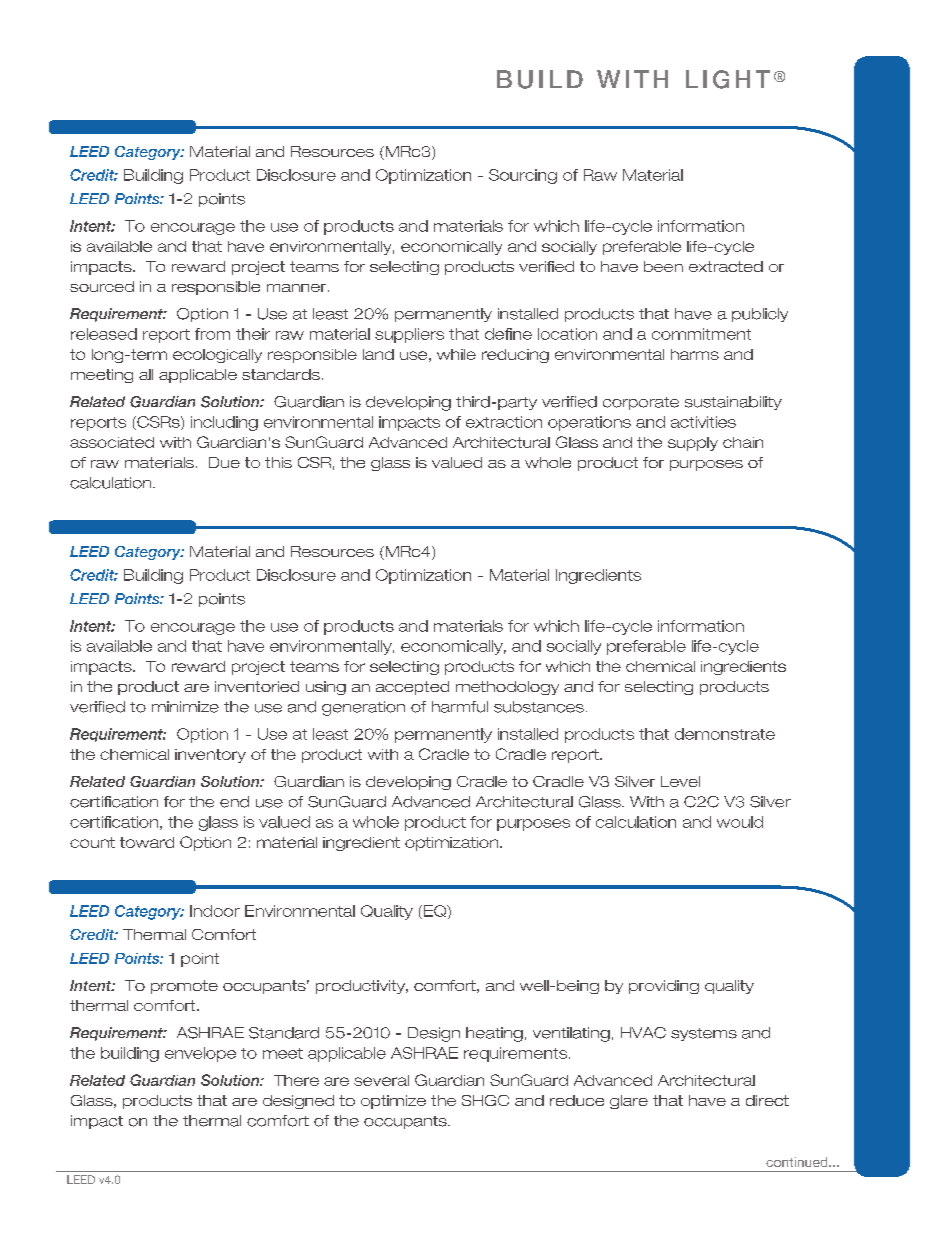  Describe the element at coordinates (680, 781) in the image. I see `Level` at that location.
